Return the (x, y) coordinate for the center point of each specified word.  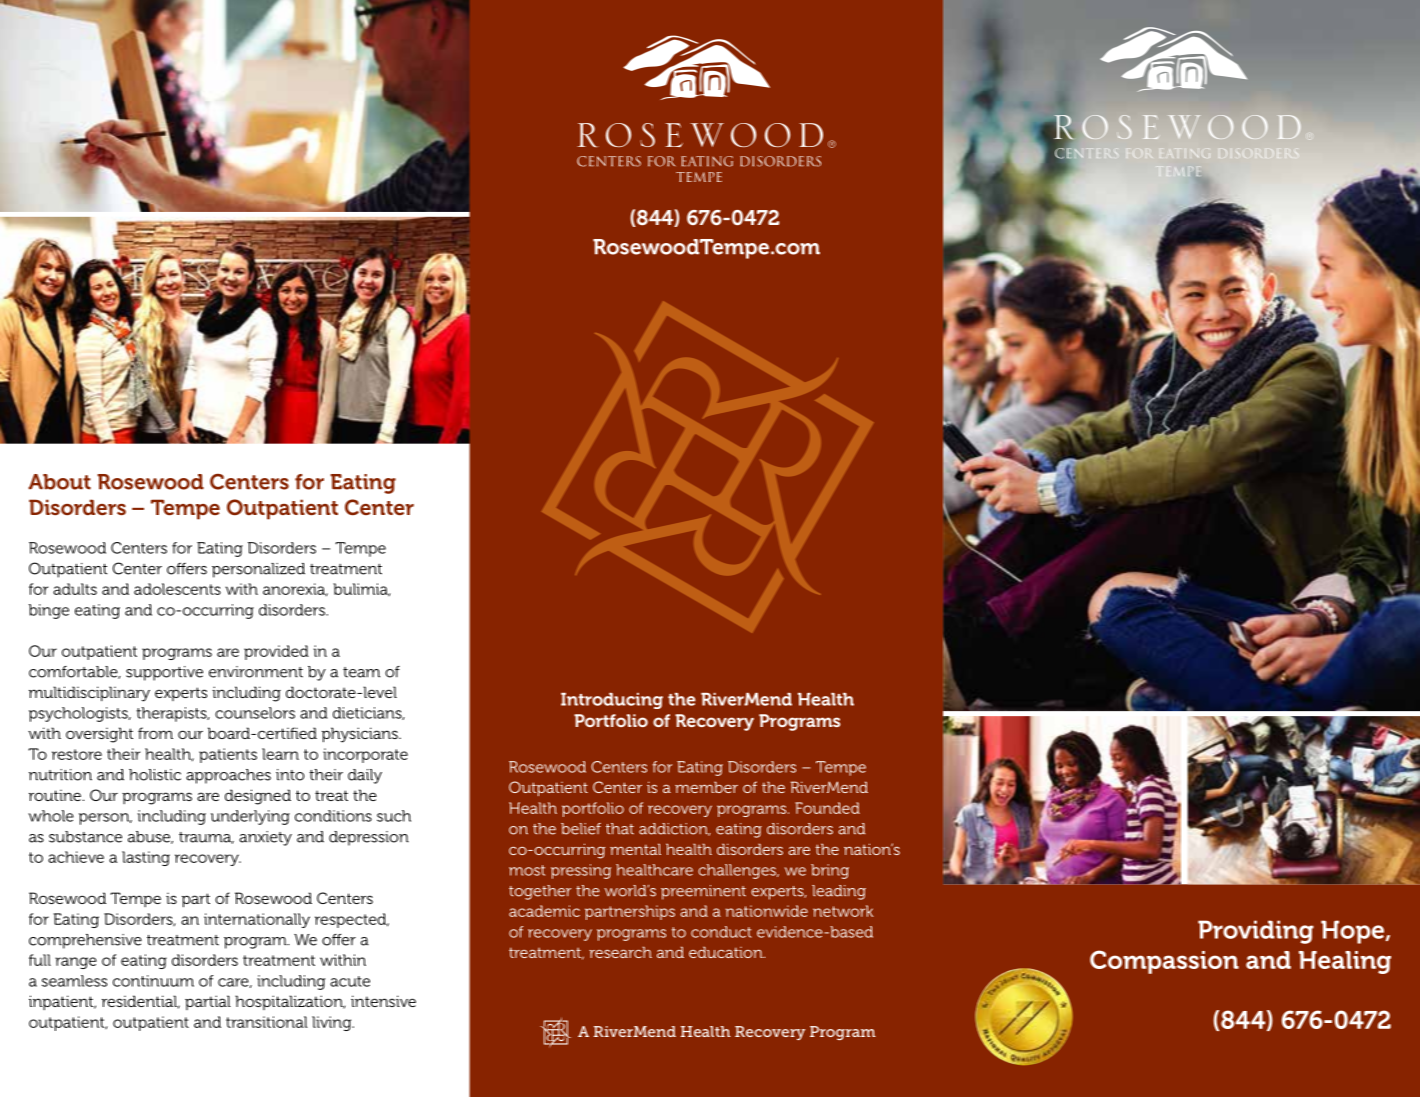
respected (352, 920)
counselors (255, 713)
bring (830, 871)
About (59, 482)
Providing (1256, 932)
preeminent (703, 892)
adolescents (177, 589)
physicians (361, 735)
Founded (827, 808)
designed (258, 797)
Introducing (612, 701)
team (361, 672)
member (706, 787)
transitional (267, 1022)
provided (276, 652)
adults (75, 589)
